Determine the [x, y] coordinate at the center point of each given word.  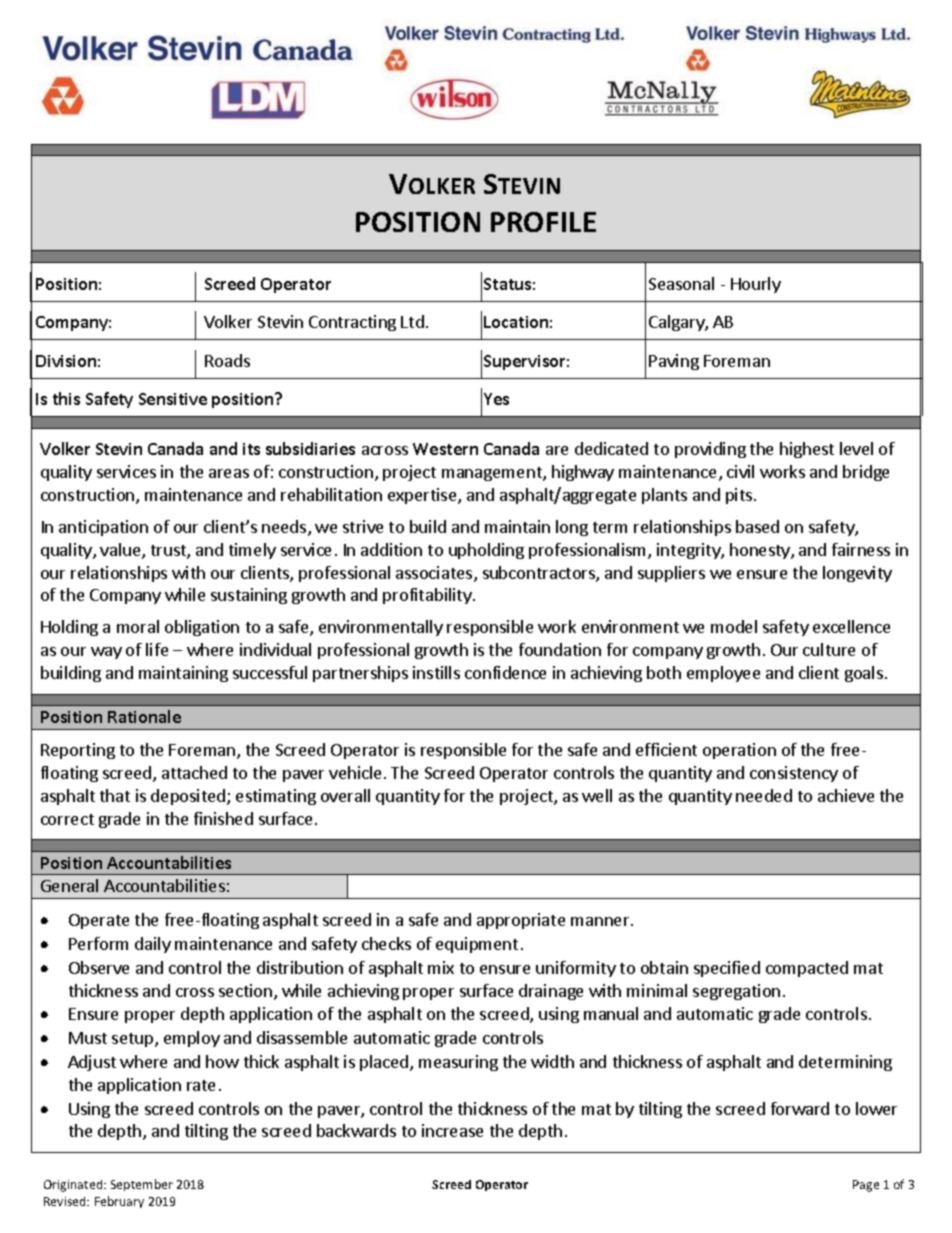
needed [764, 795]
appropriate [521, 921]
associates [435, 574]
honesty [761, 551]
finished [223, 818]
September [142, 1185]
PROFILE [543, 222]
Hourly [756, 285]
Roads [227, 360]
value [121, 551]
